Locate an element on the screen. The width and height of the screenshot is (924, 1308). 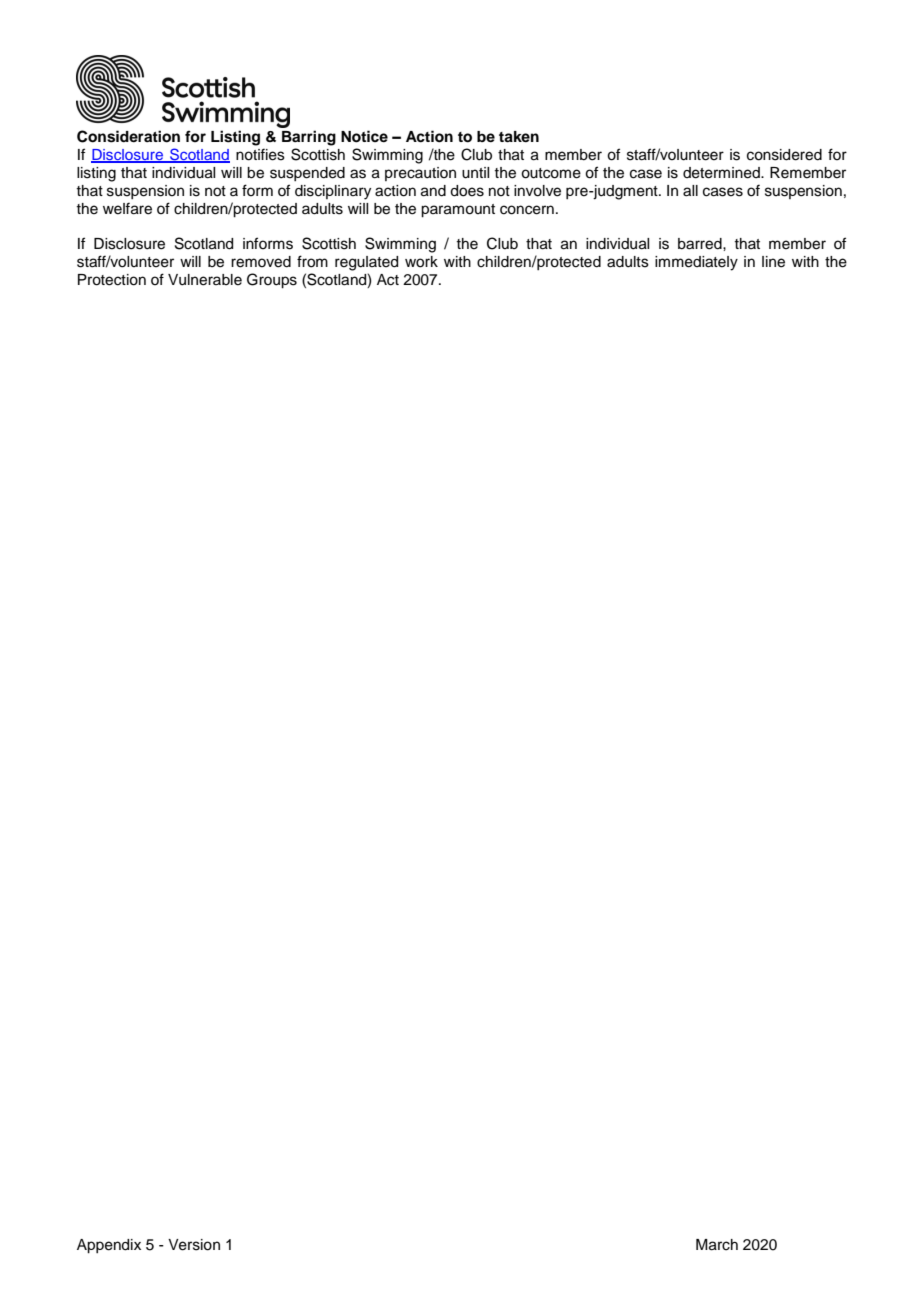
March is located at coordinates (717, 1245).
